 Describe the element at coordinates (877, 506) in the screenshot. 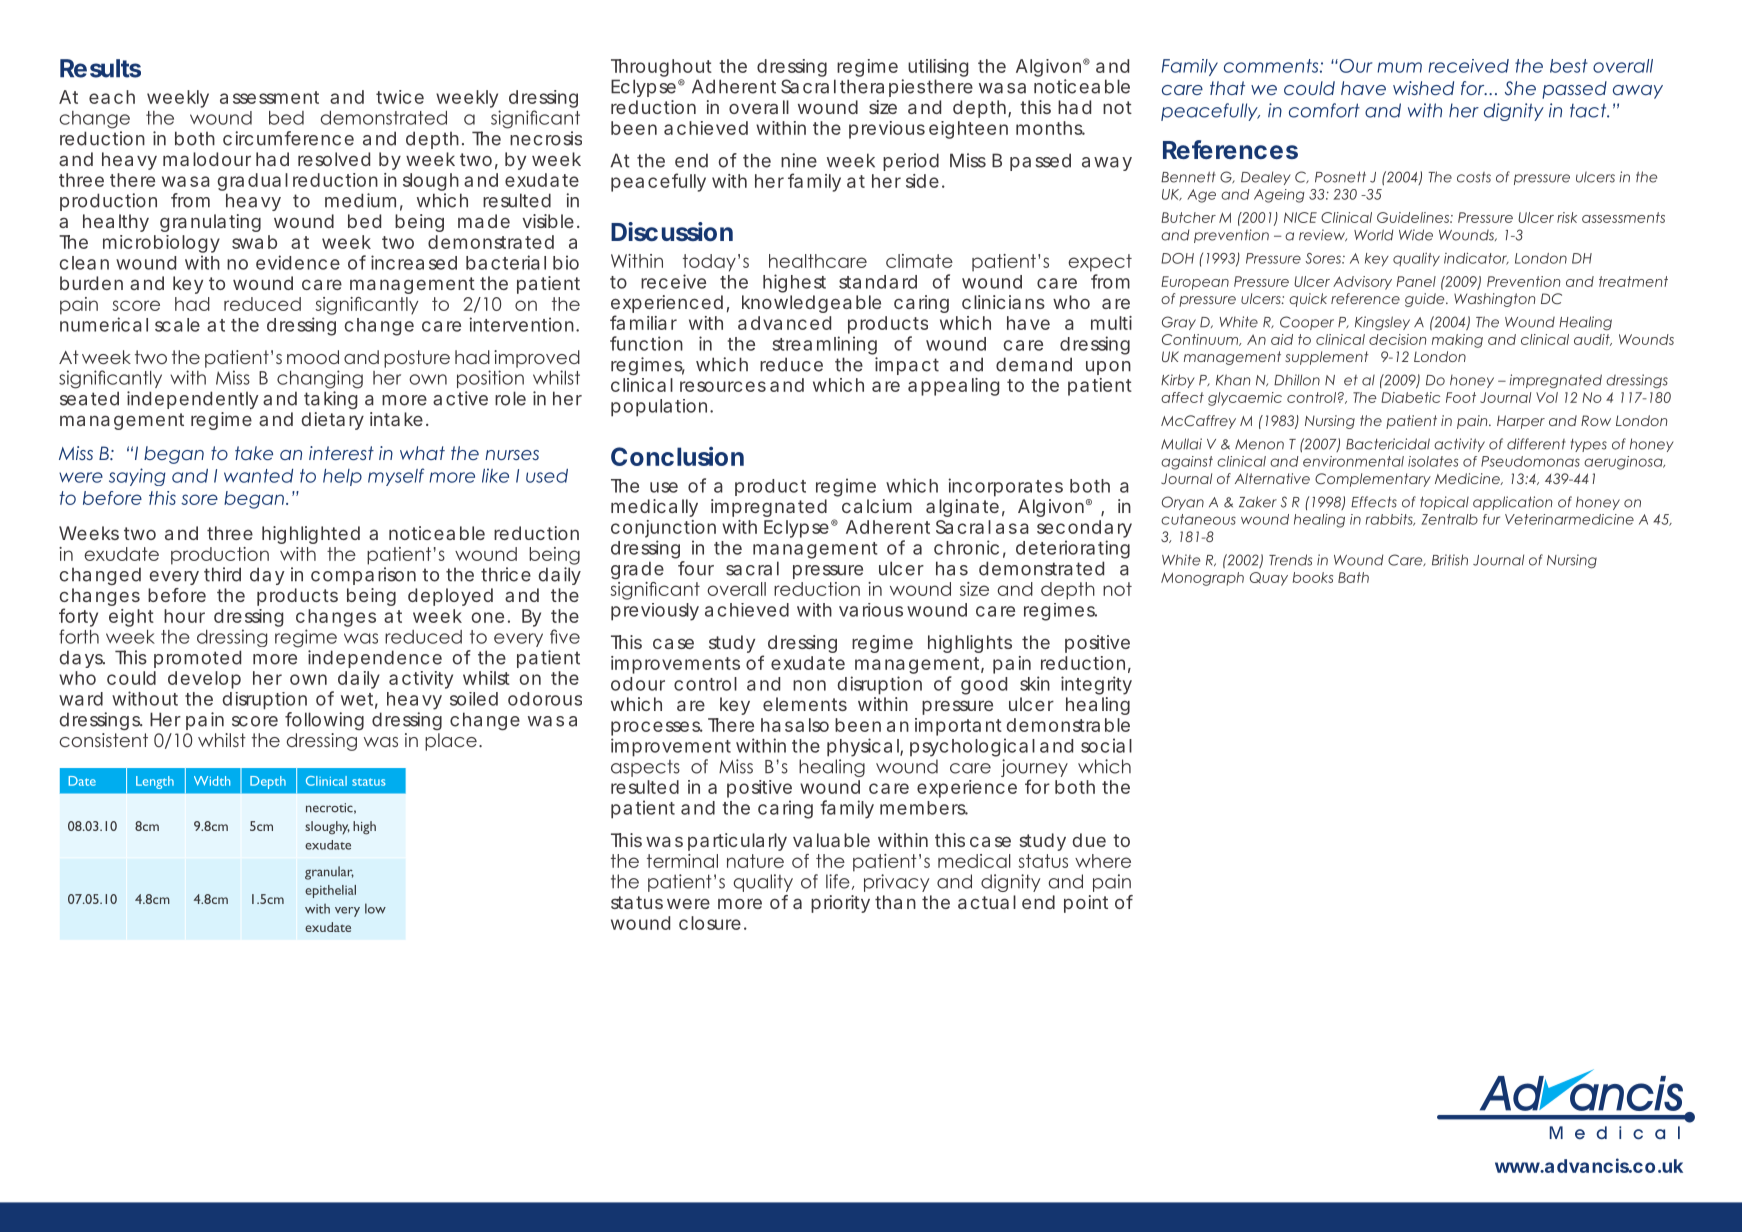

I see `calcium` at that location.
